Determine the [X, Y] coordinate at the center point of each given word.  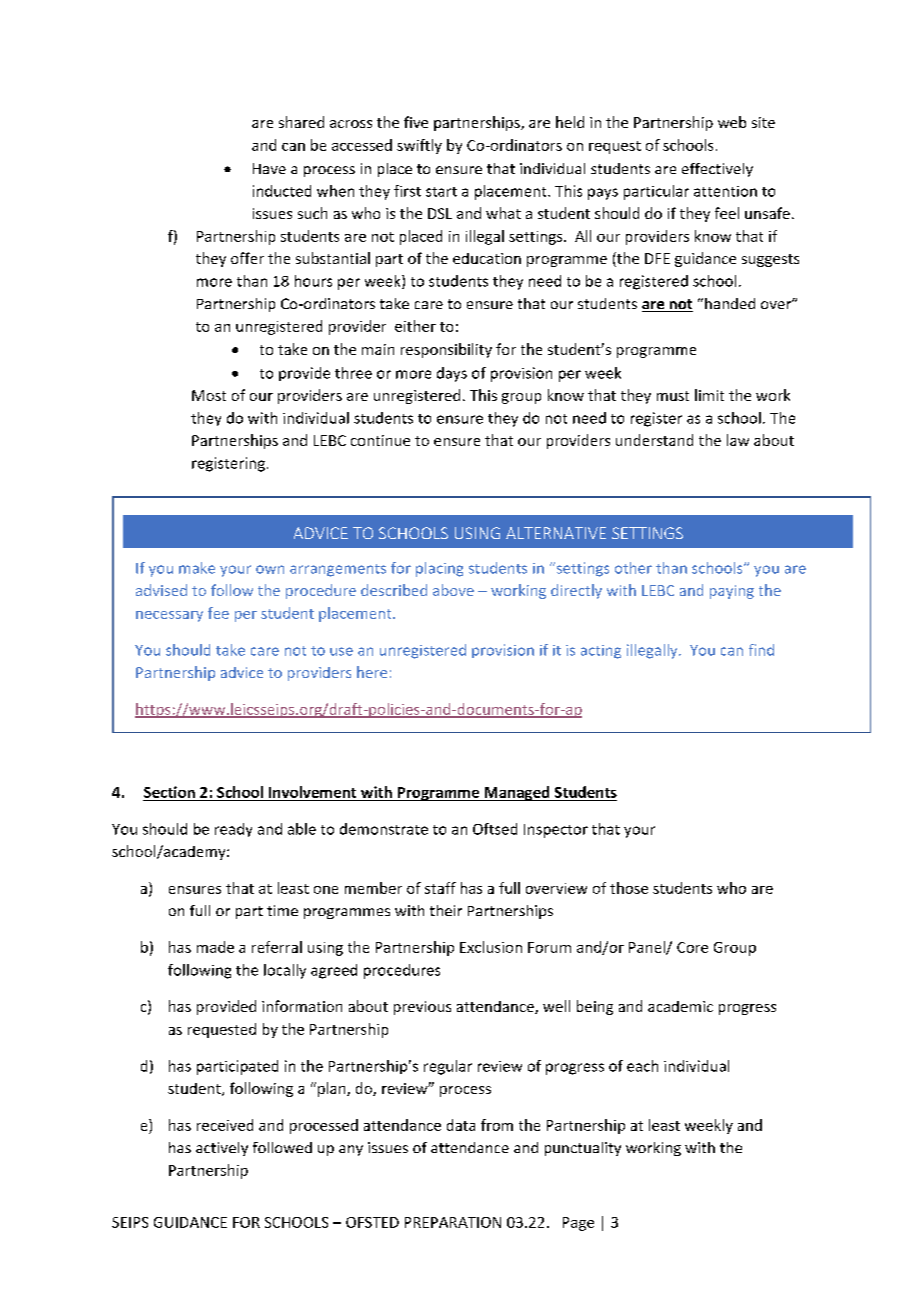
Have [269, 168]
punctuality [583, 1149]
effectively [717, 170]
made [215, 947]
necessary [169, 616]
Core [692, 947]
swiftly [419, 146]
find [761, 650]
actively [222, 1149]
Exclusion [491, 947]
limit [709, 395]
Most [209, 395]
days [452, 374]
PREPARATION [453, 1222]
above [453, 590]
